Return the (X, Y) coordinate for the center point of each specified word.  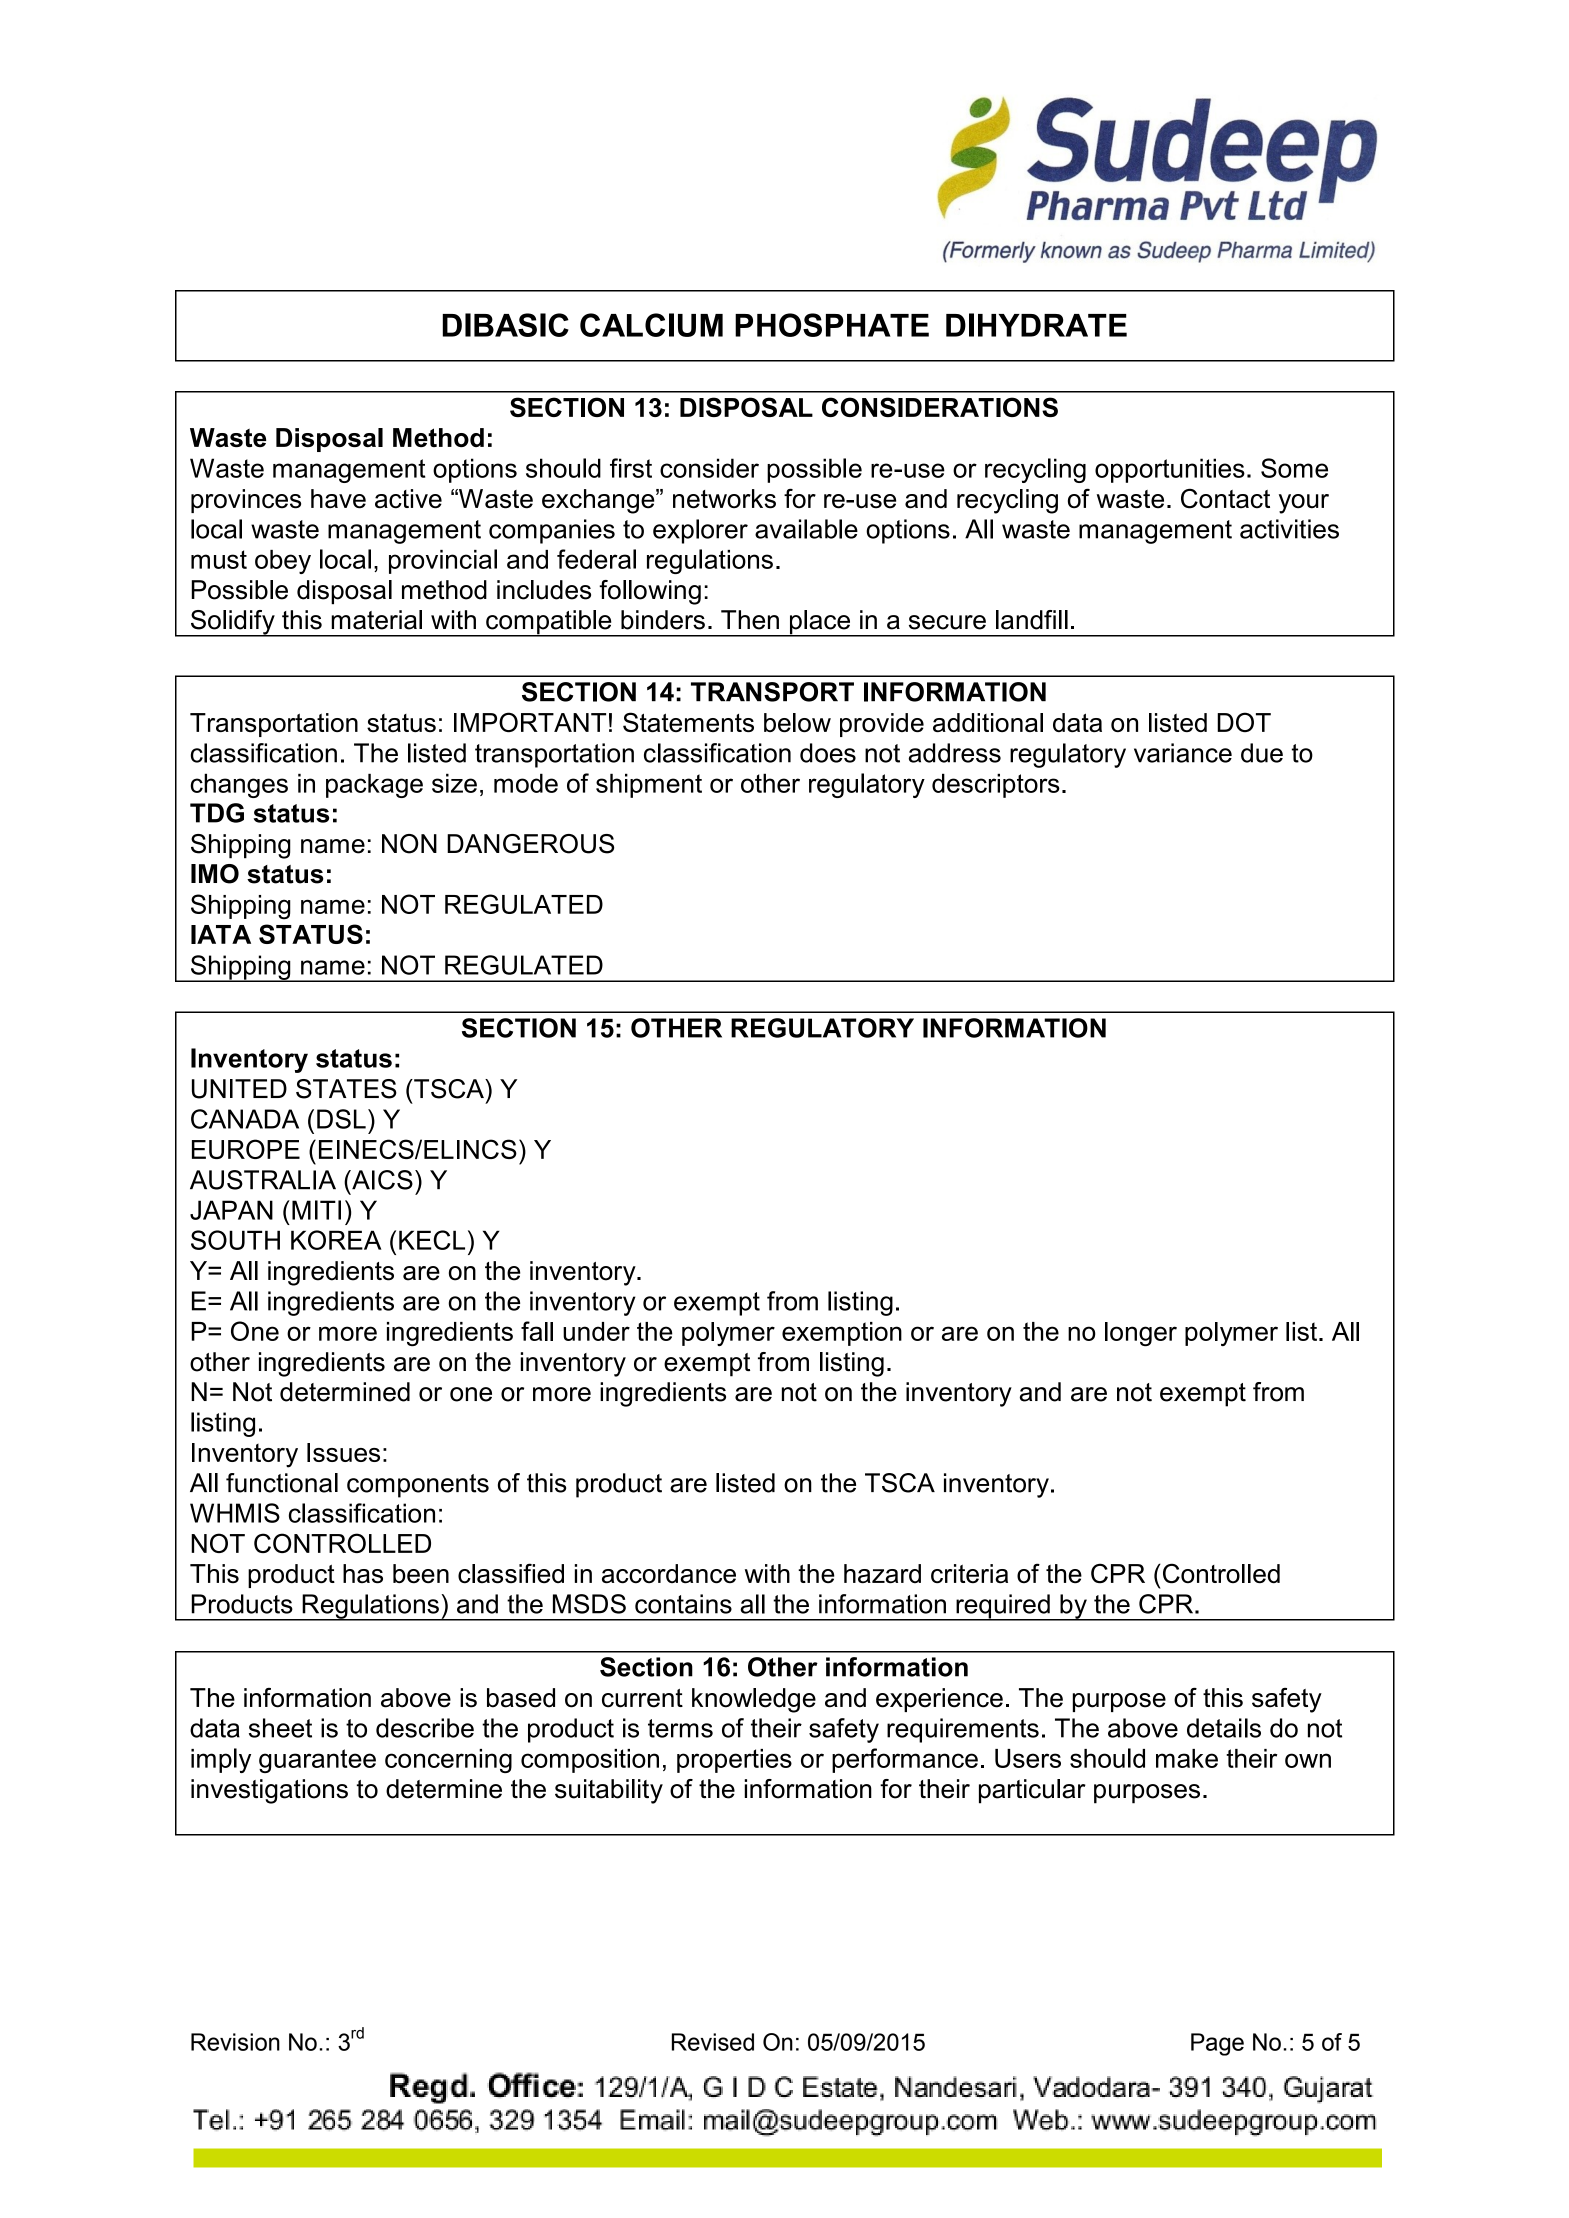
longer (1141, 1334)
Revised (713, 2042)
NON (409, 844)
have (338, 499)
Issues (343, 1452)
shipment (649, 785)
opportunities (1170, 470)
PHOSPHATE (832, 325)
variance (1183, 753)
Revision (235, 2042)
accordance (669, 1573)
